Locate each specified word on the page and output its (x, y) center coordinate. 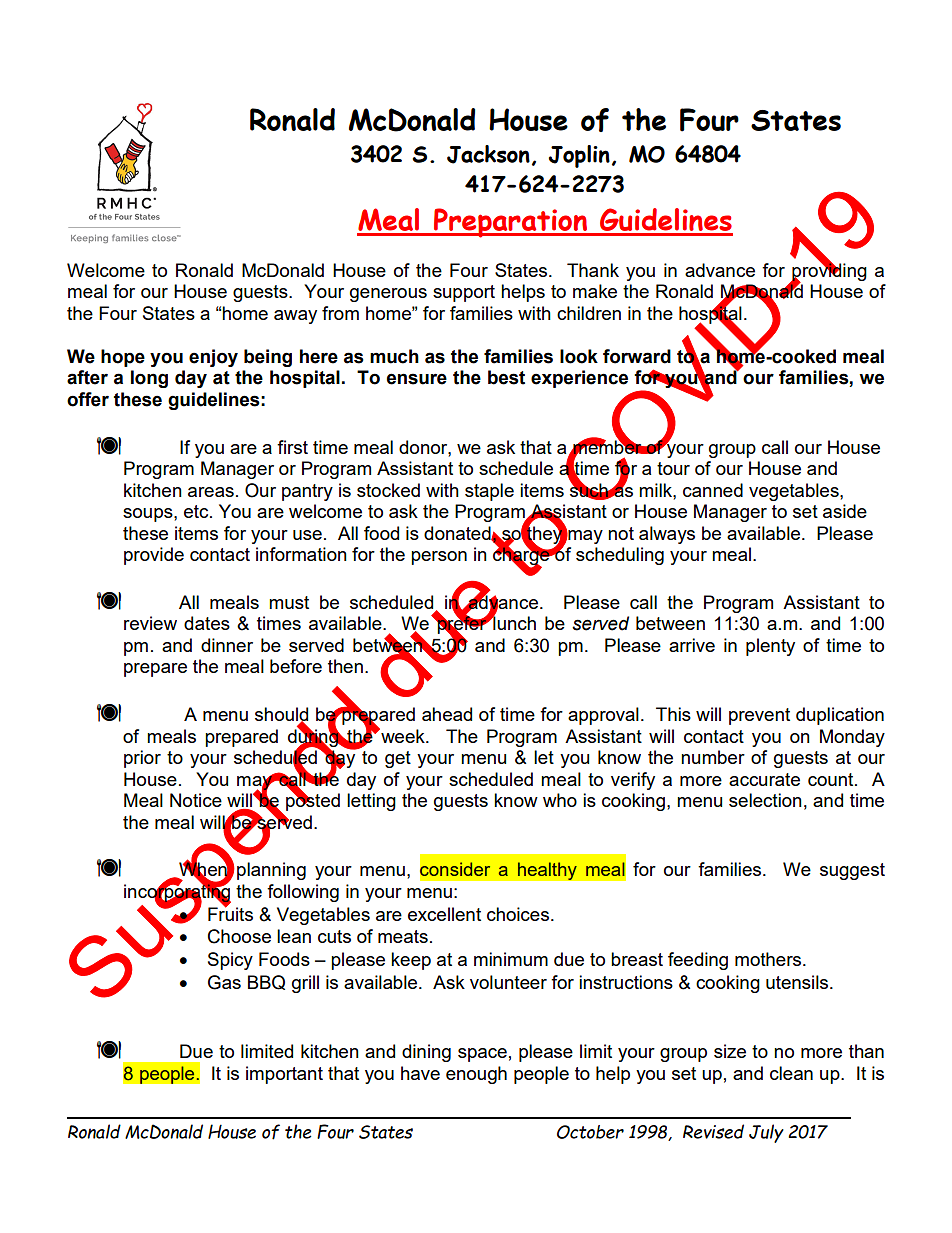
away (295, 317)
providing (828, 272)
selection (765, 800)
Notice (196, 800)
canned (713, 490)
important (284, 1075)
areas (211, 492)
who (560, 800)
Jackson (488, 154)
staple (489, 492)
